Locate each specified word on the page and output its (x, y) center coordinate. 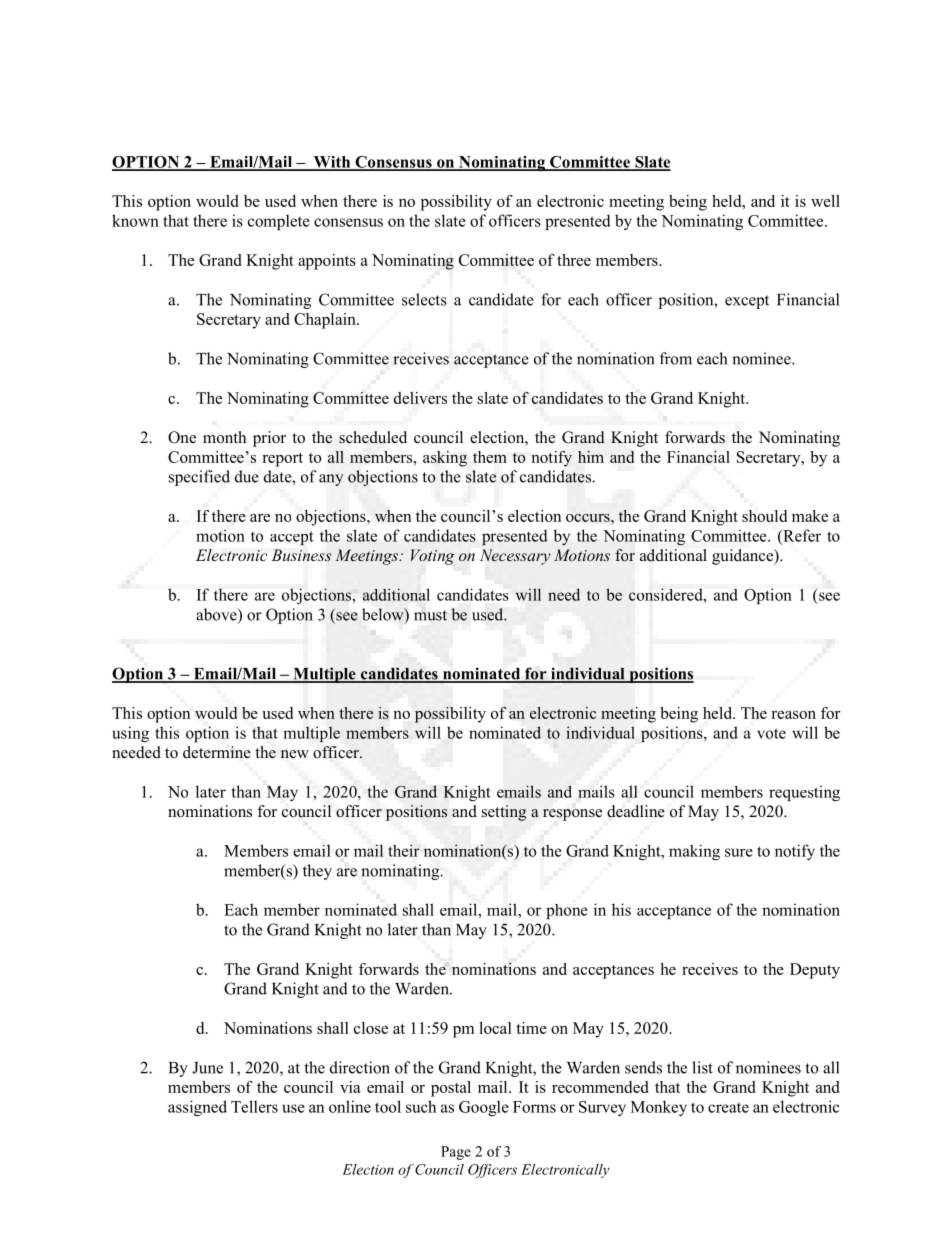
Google (484, 1108)
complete (279, 222)
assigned (197, 1108)
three (574, 260)
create (728, 1108)
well (825, 201)
